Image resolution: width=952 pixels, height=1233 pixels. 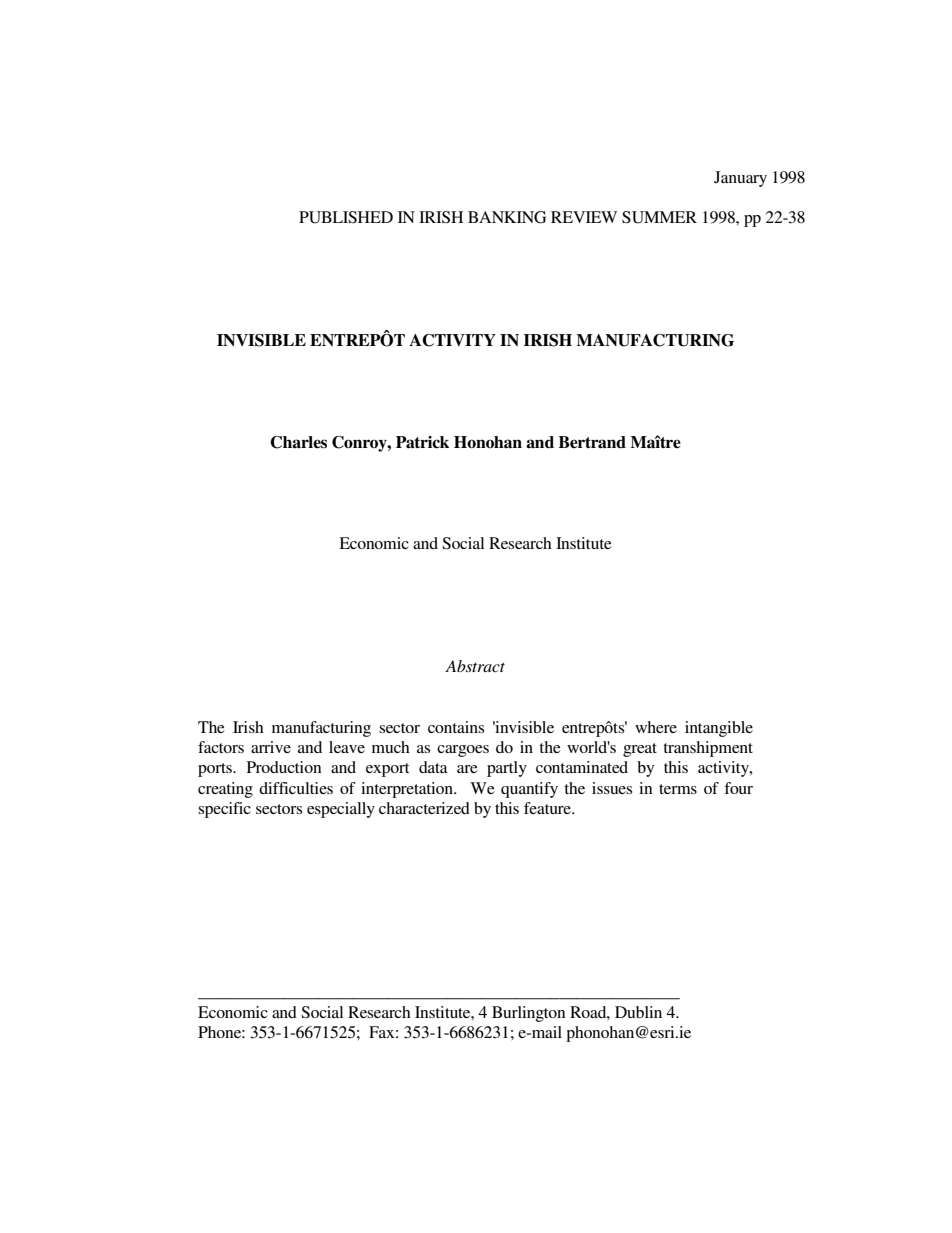 What do you see at coordinates (475, 666) in the page?
I see `Abstract` at bounding box center [475, 666].
